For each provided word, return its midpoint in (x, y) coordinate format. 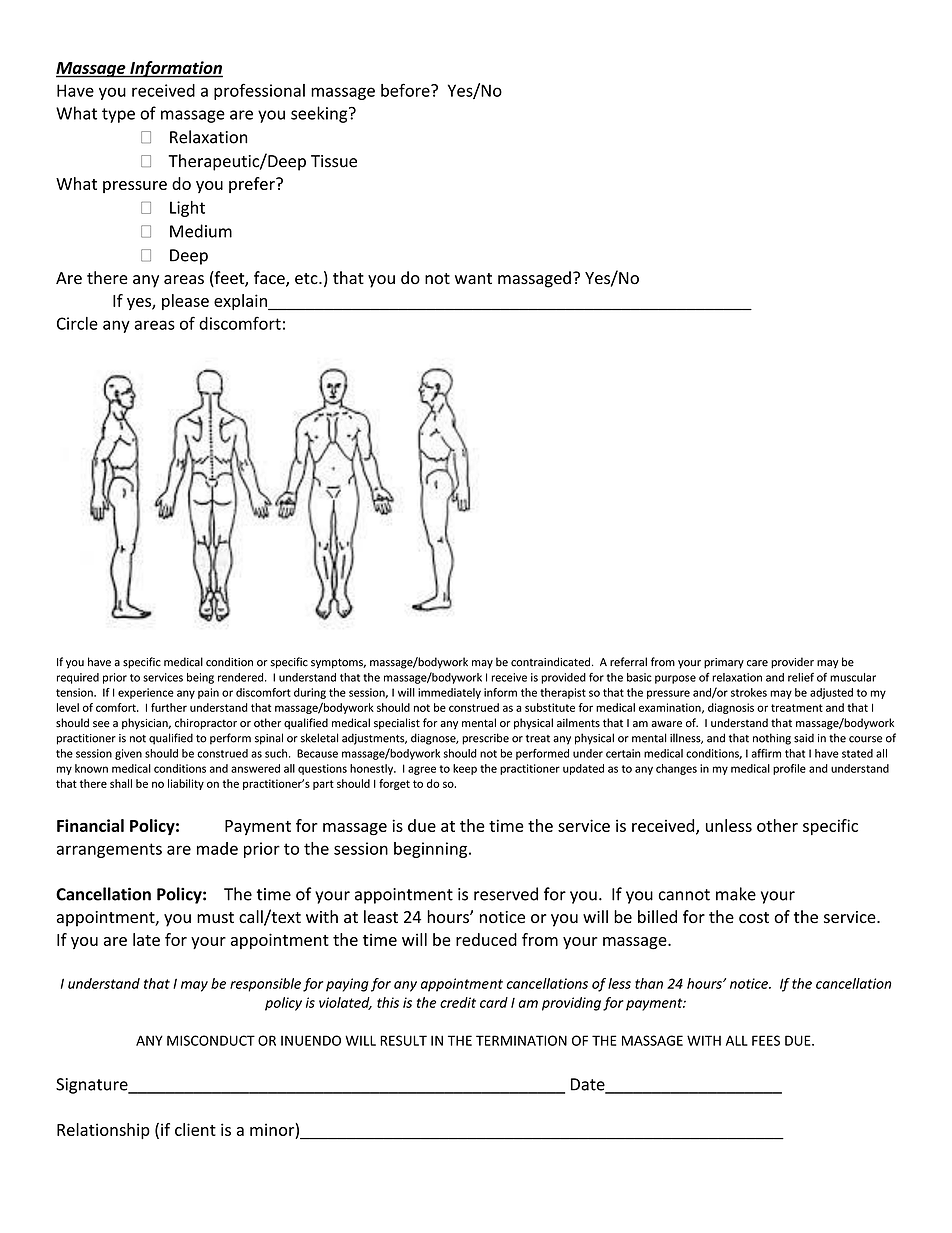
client (195, 1129)
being (200, 678)
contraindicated (550, 662)
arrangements (109, 850)
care (757, 663)
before (406, 90)
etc (307, 279)
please (185, 302)
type (118, 115)
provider (792, 663)
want (473, 279)
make (736, 894)
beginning (432, 850)
